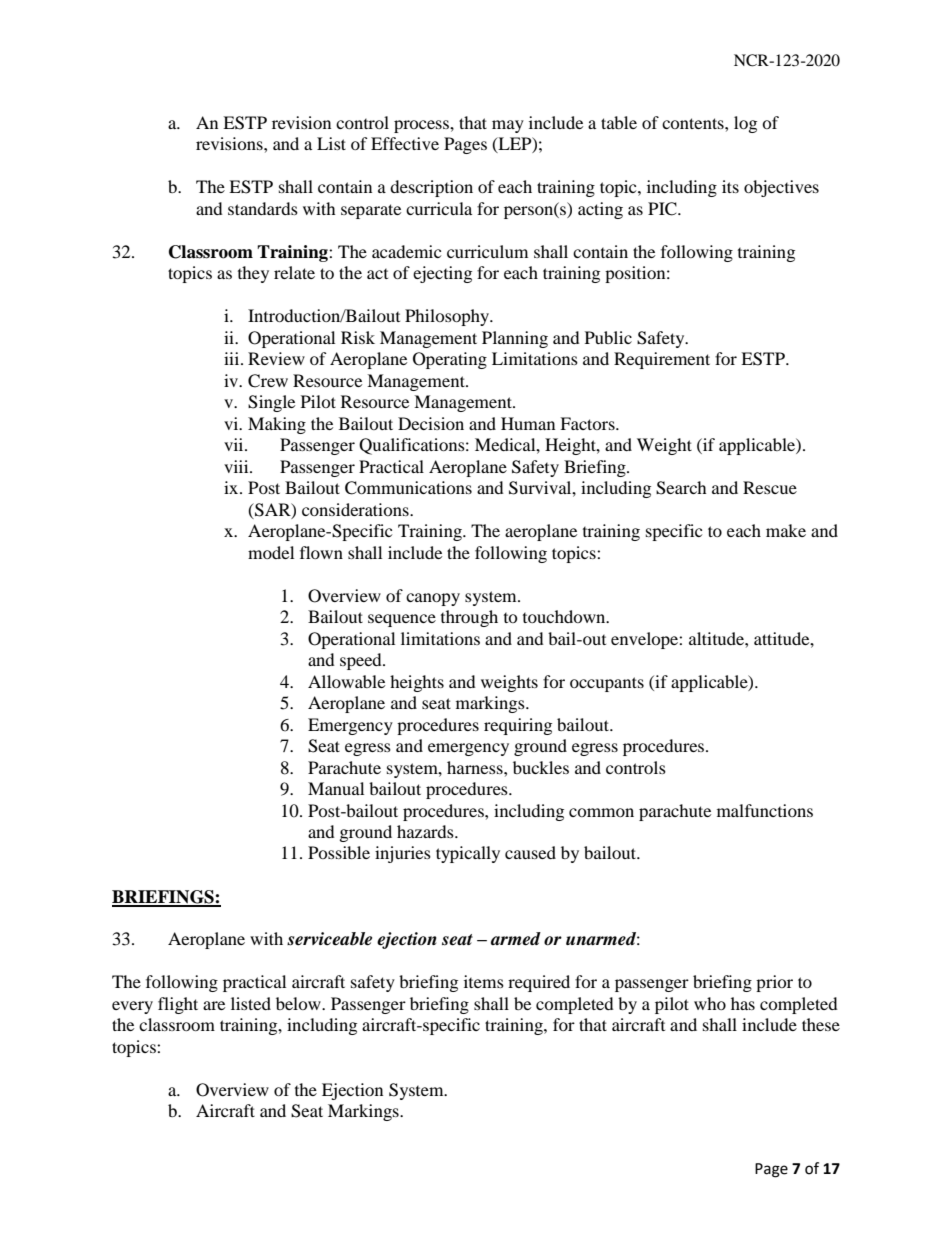 The width and height of the screenshot is (952, 1233). Describe the element at coordinates (786, 530) in the screenshot. I see `make` at that location.
